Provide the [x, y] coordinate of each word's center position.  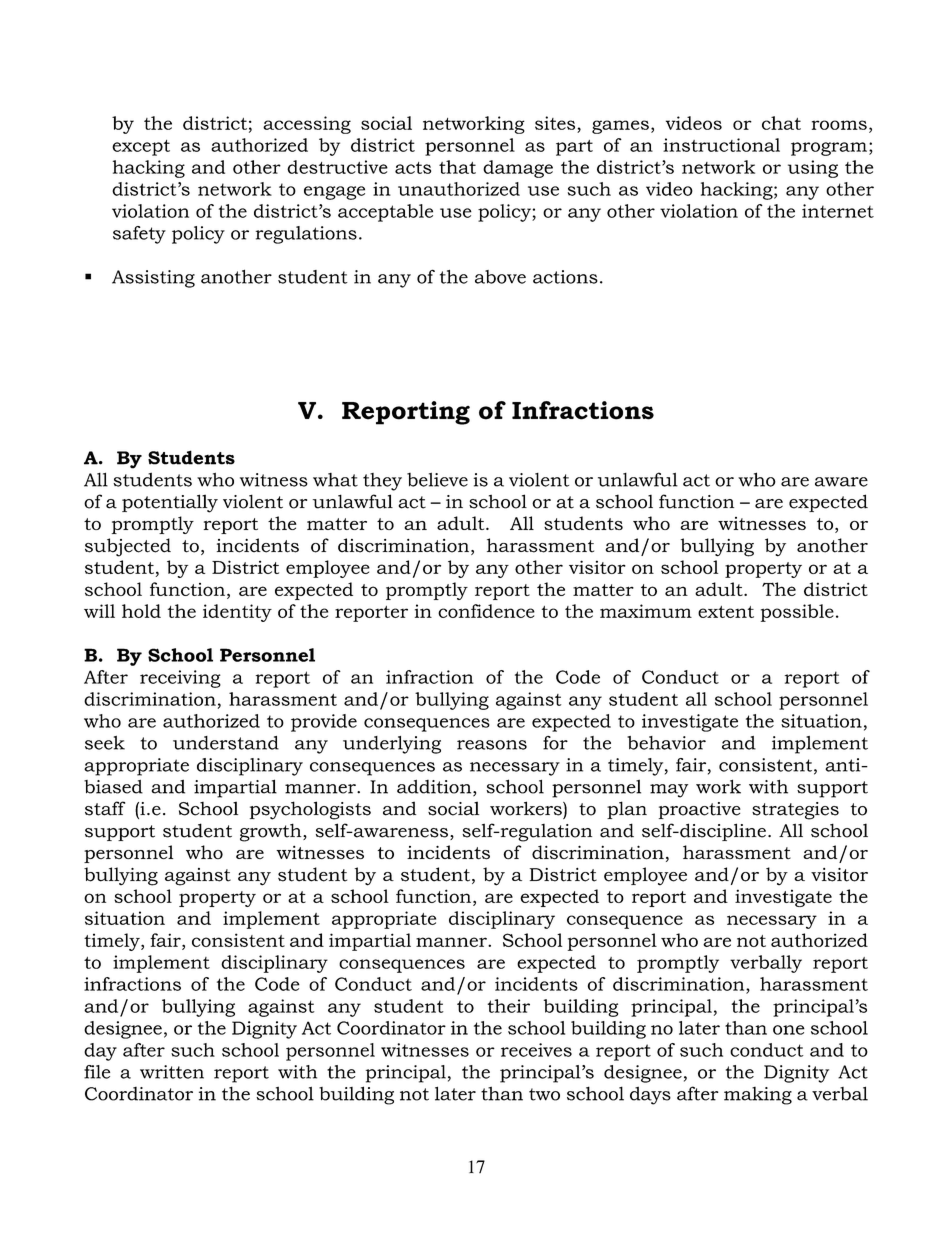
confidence [486, 611]
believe [437, 480]
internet [838, 211]
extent [726, 612]
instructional [721, 145]
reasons [492, 745]
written [172, 1072]
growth [272, 832]
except [141, 148]
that [457, 167]
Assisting [153, 279]
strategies [795, 811]
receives [536, 1050]
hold [141, 611]
